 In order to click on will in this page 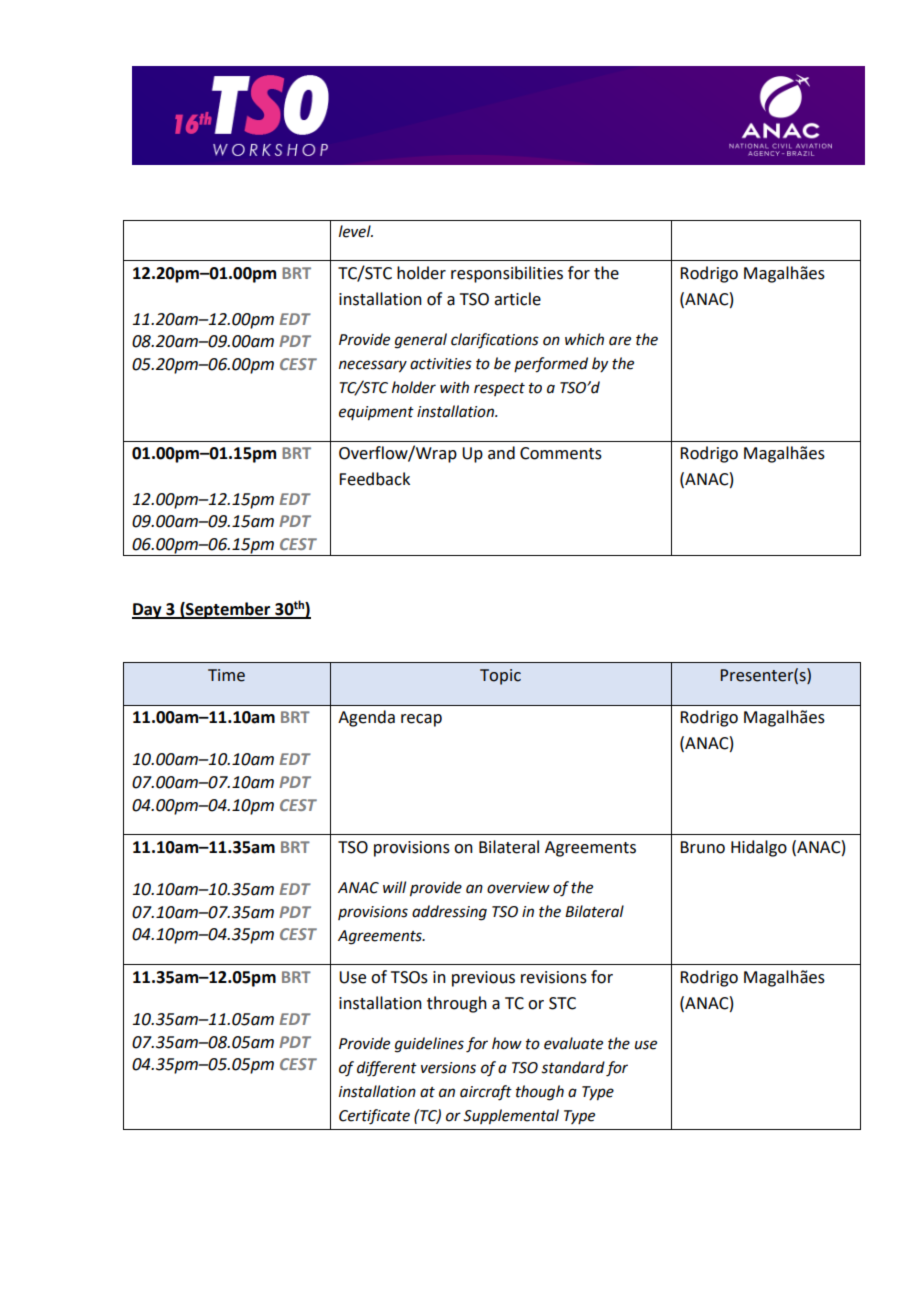, I will do `click(394, 887)`.
